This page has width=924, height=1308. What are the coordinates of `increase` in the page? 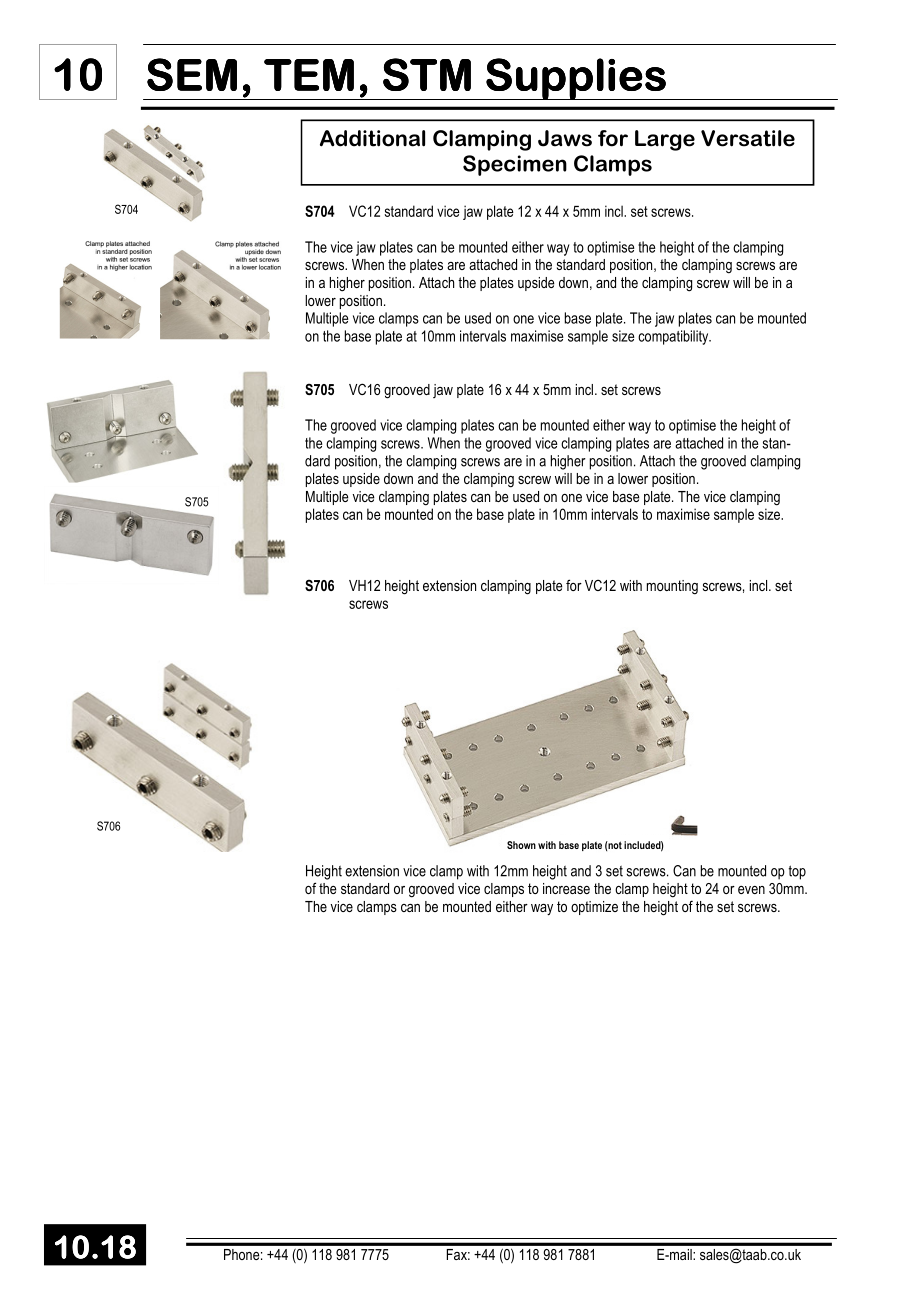 It's located at (566, 888).
